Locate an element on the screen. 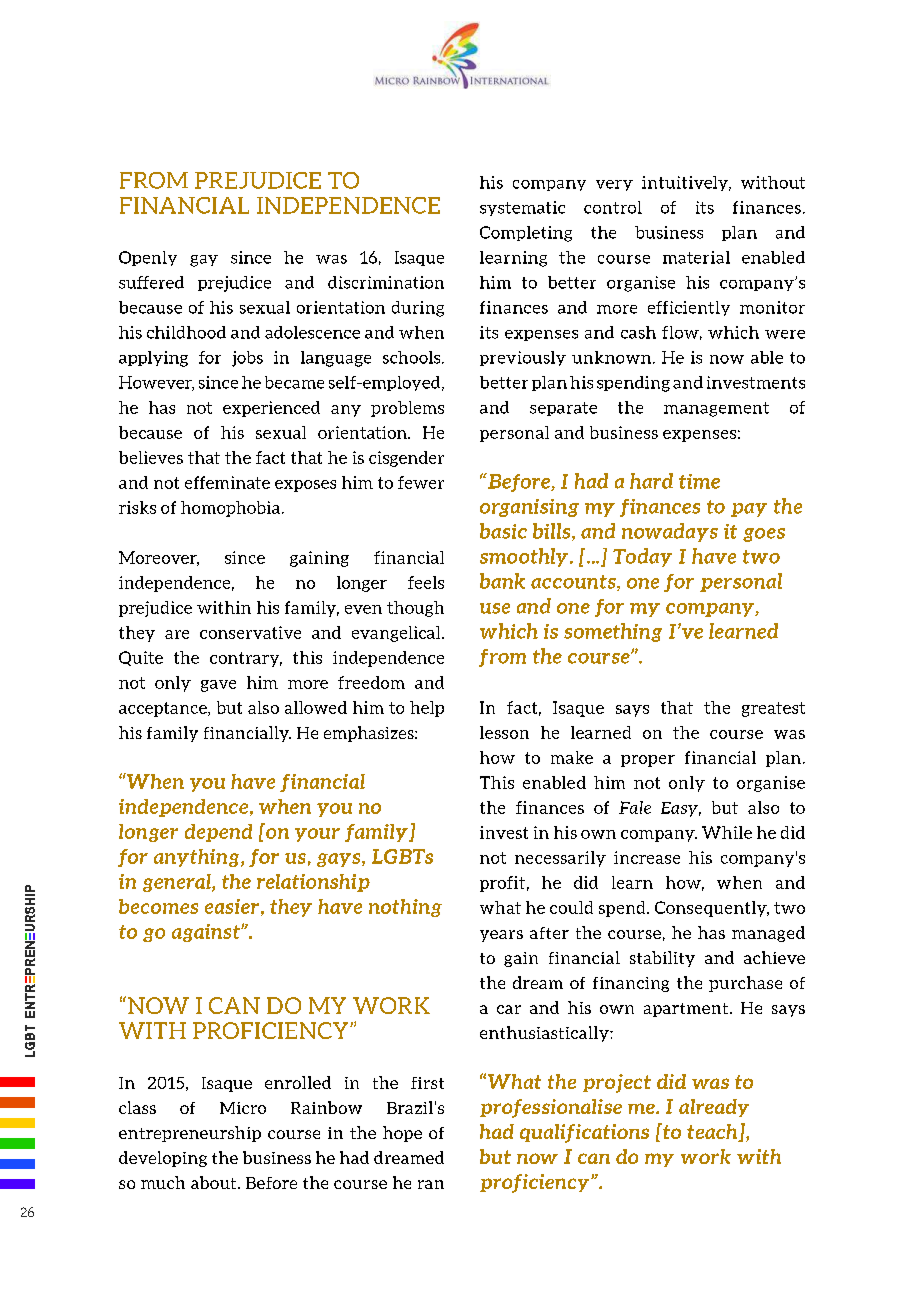 Image resolution: width=924 pixels, height=1308 pixels. intuitively is located at coordinates (686, 183).
